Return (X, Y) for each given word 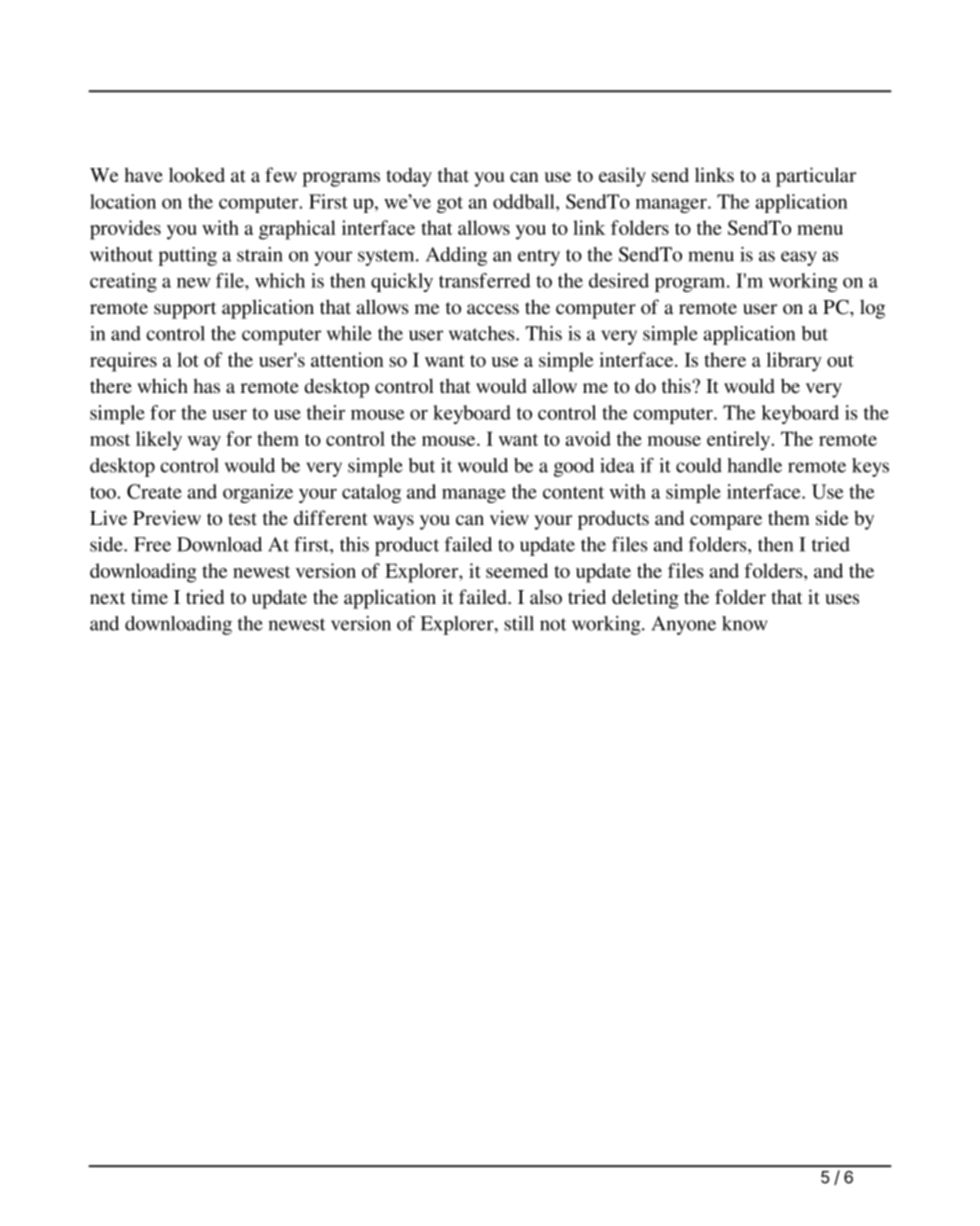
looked (197, 175)
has (206, 385)
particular (816, 177)
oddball (525, 201)
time (149, 596)
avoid (588, 438)
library (794, 362)
